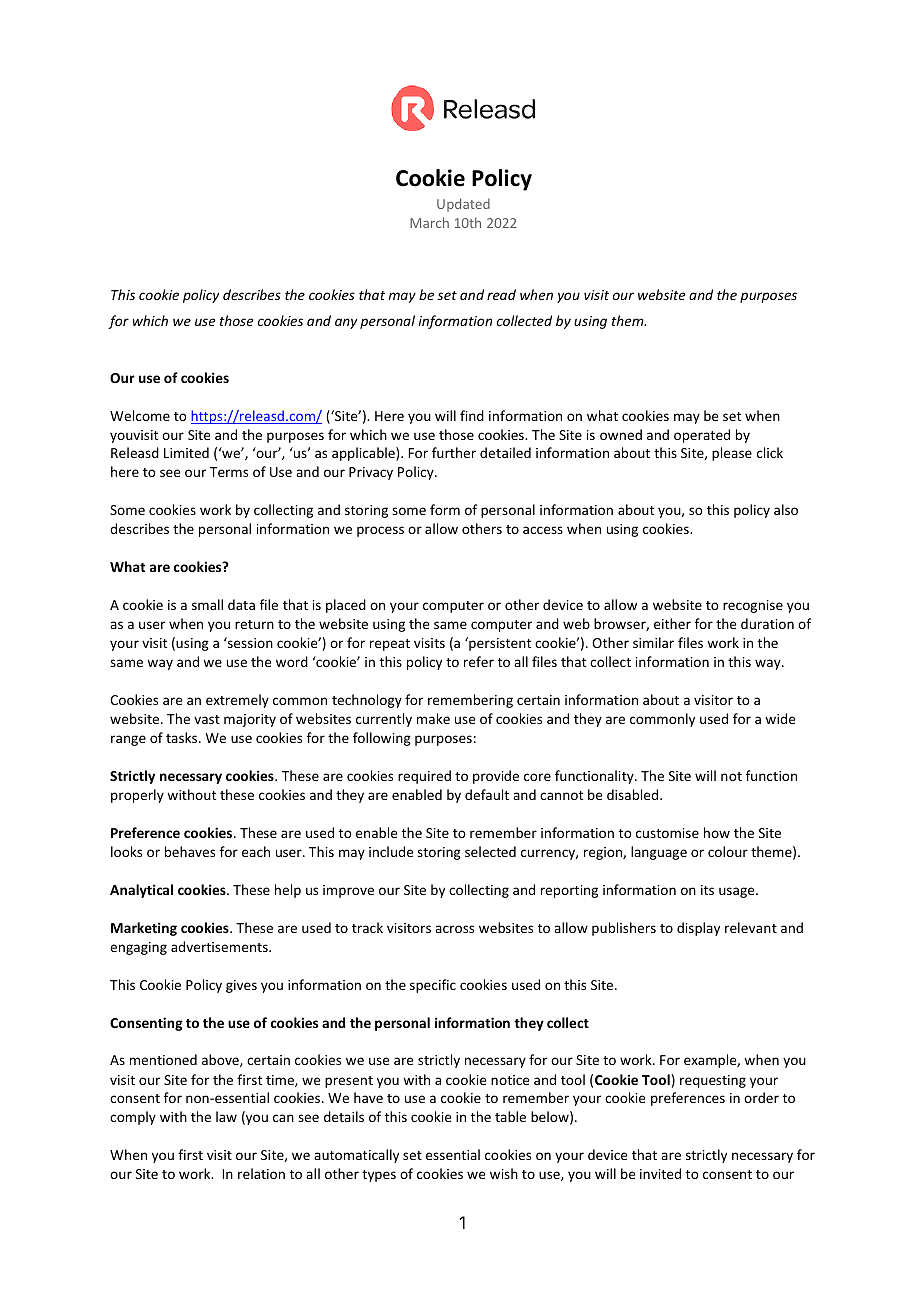  What do you see at coordinates (256, 851) in the screenshot?
I see `each` at bounding box center [256, 851].
